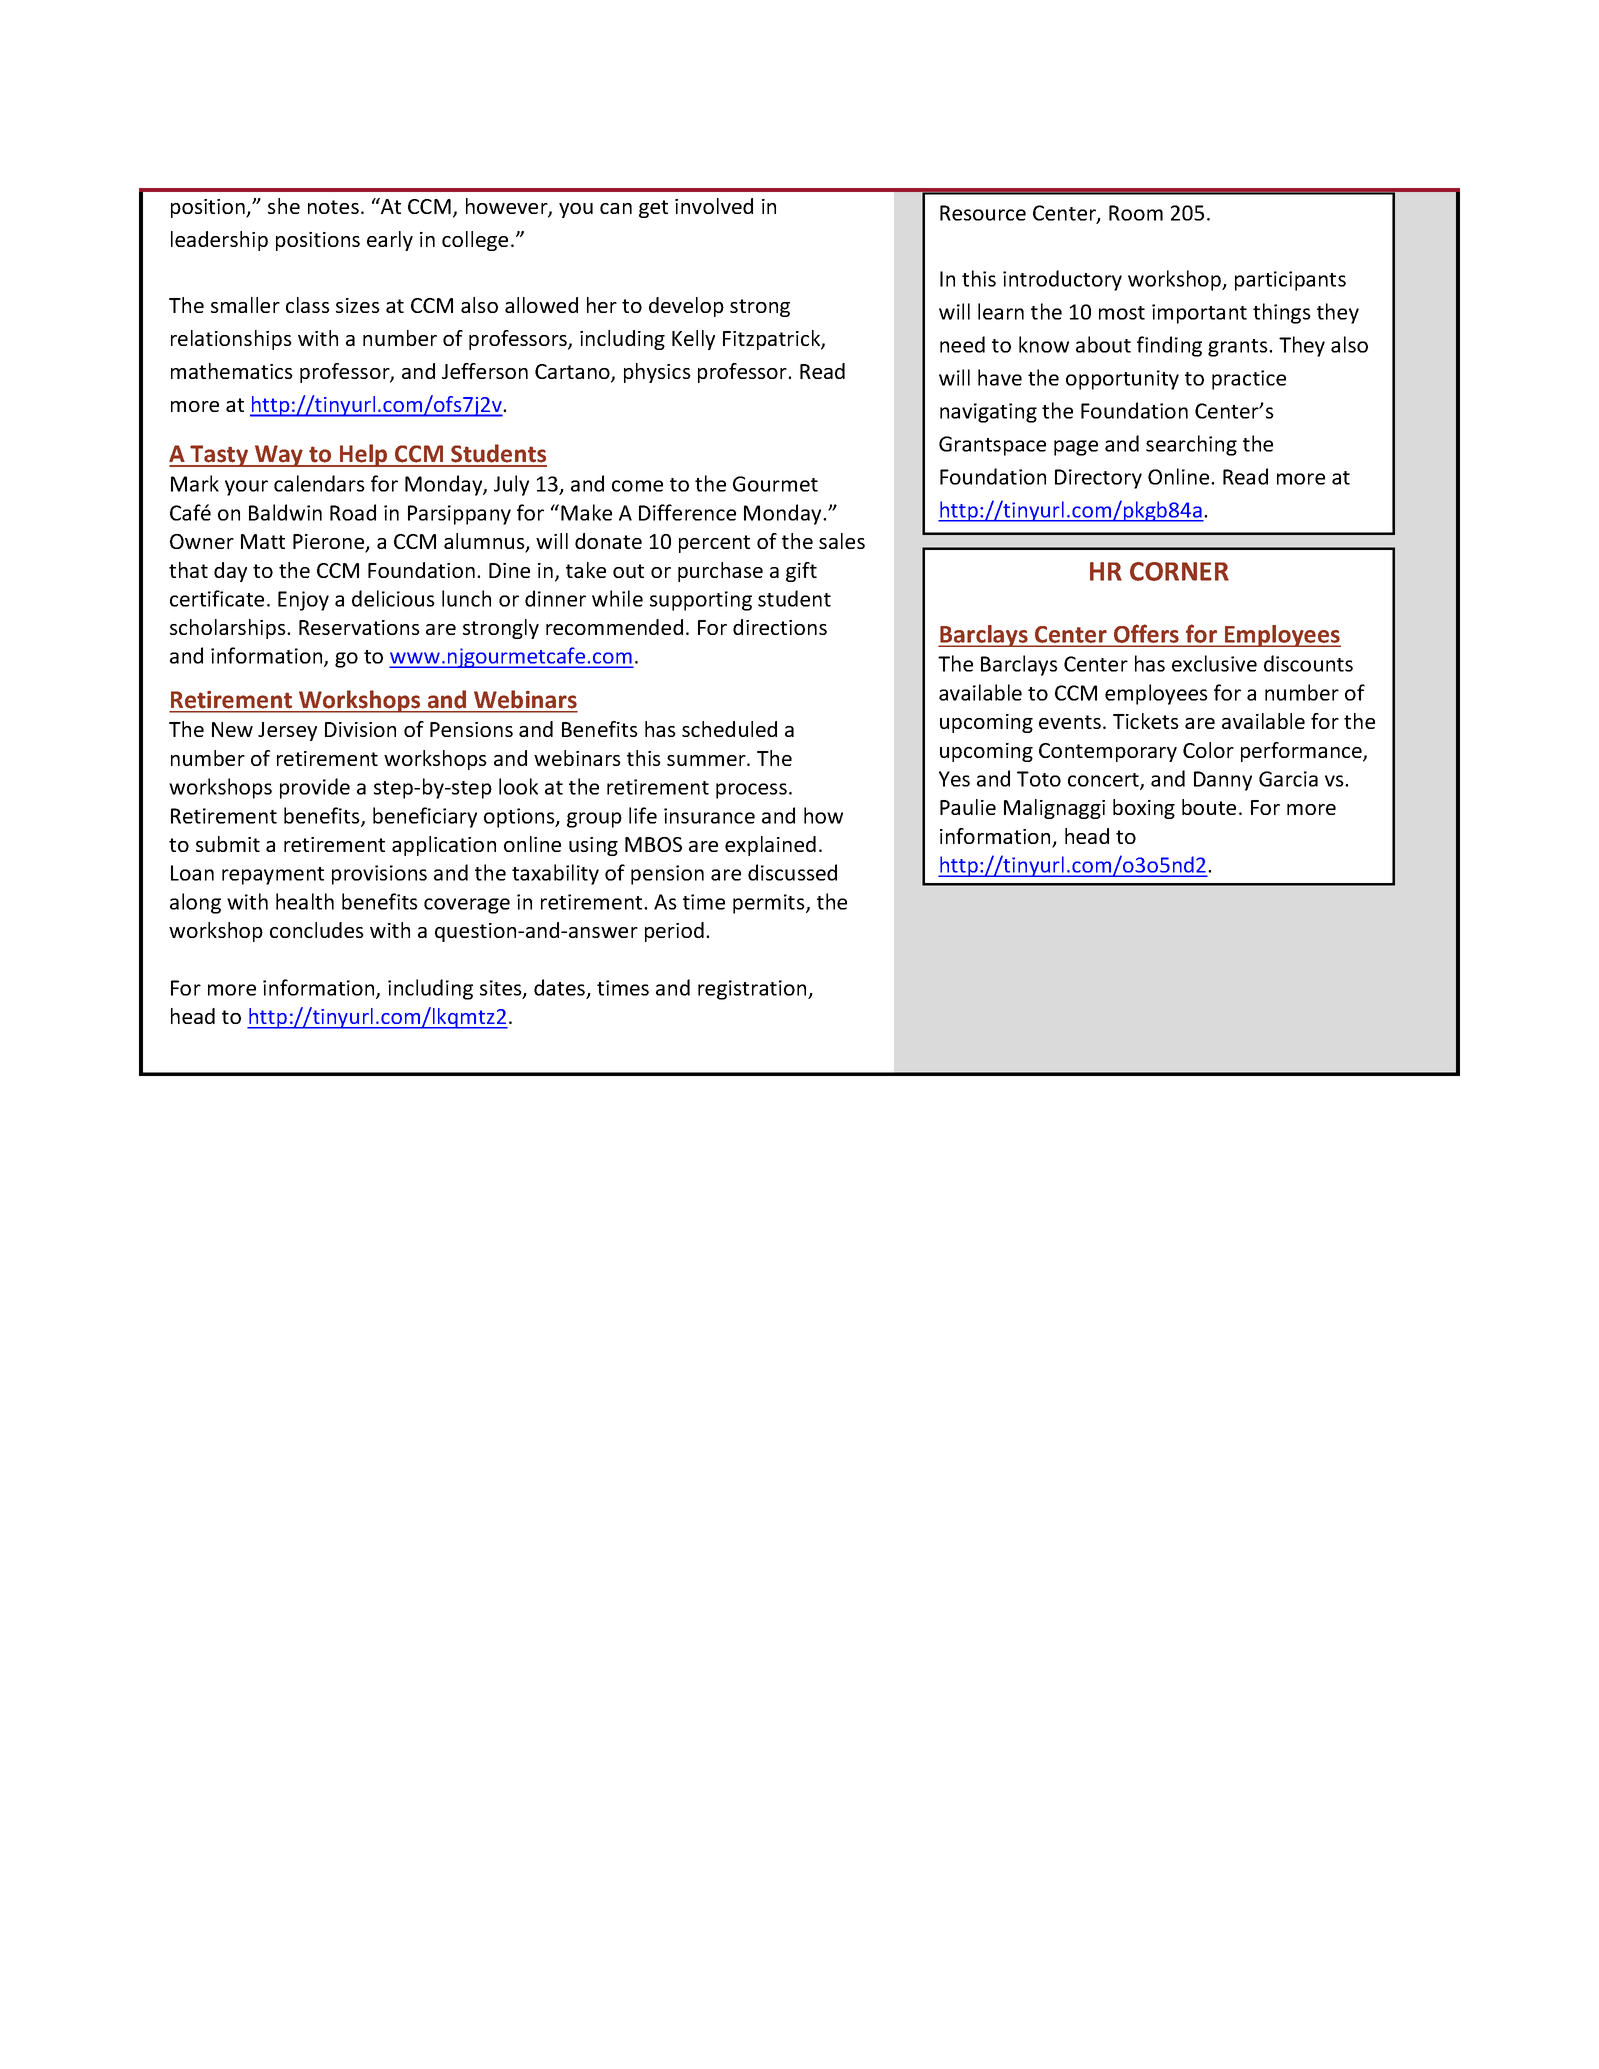 This screenshot has width=1599, height=2069. I want to click on Room, so click(1136, 213).
